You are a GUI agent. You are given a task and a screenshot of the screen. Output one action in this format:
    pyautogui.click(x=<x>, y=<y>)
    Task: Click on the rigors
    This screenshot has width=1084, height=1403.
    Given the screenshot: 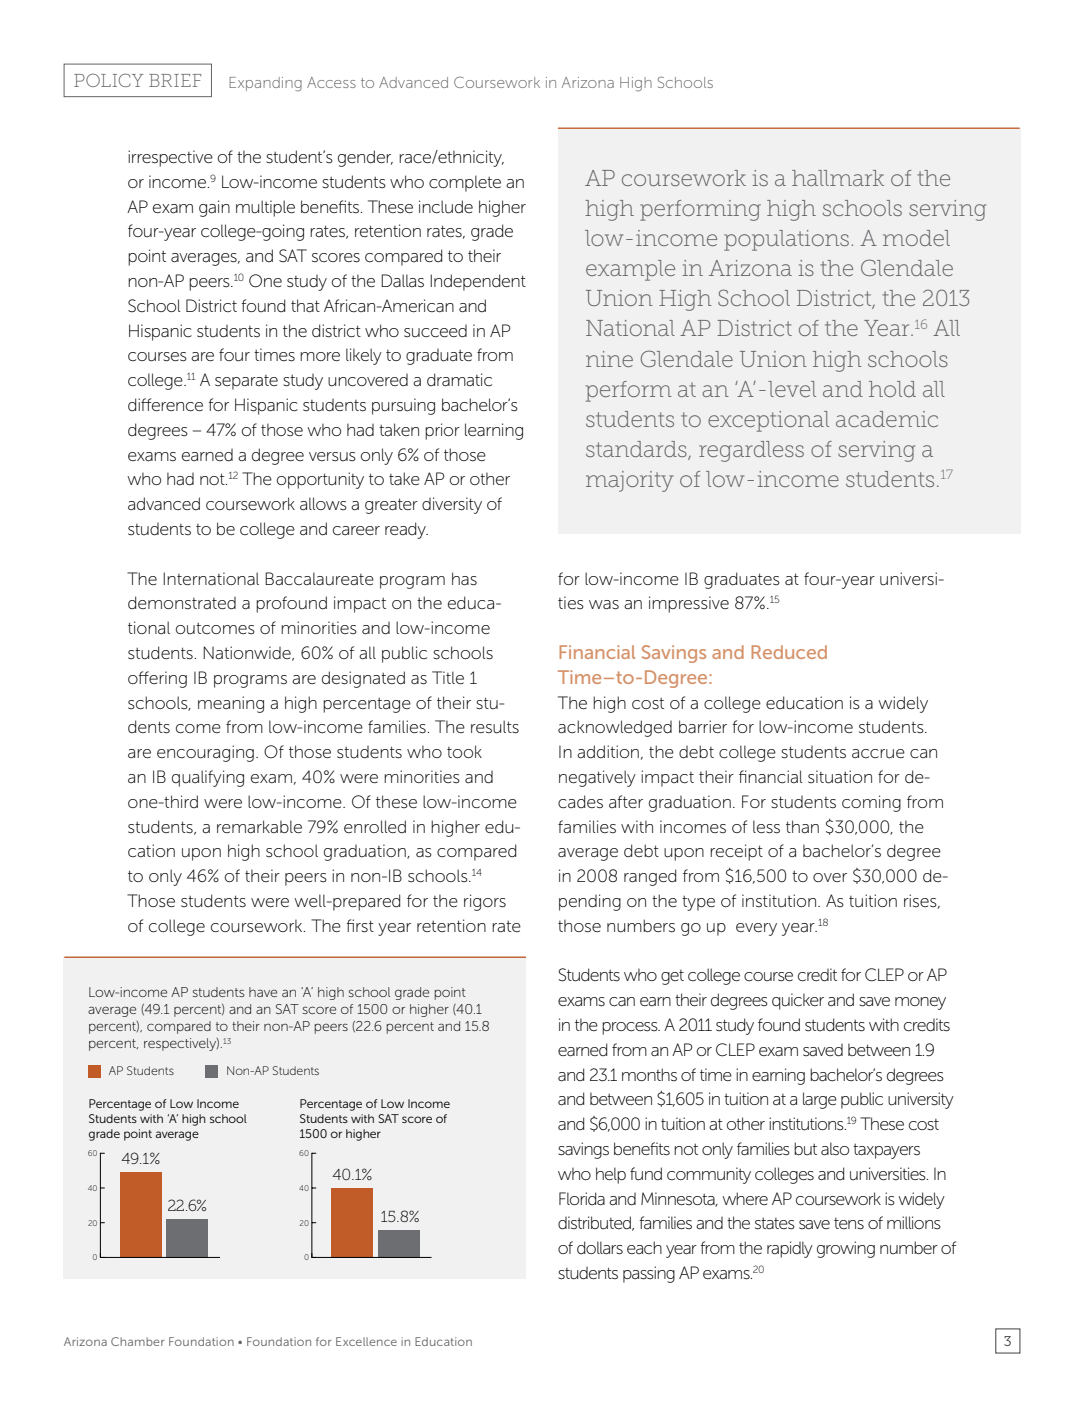 What is the action you would take?
    pyautogui.click(x=485, y=902)
